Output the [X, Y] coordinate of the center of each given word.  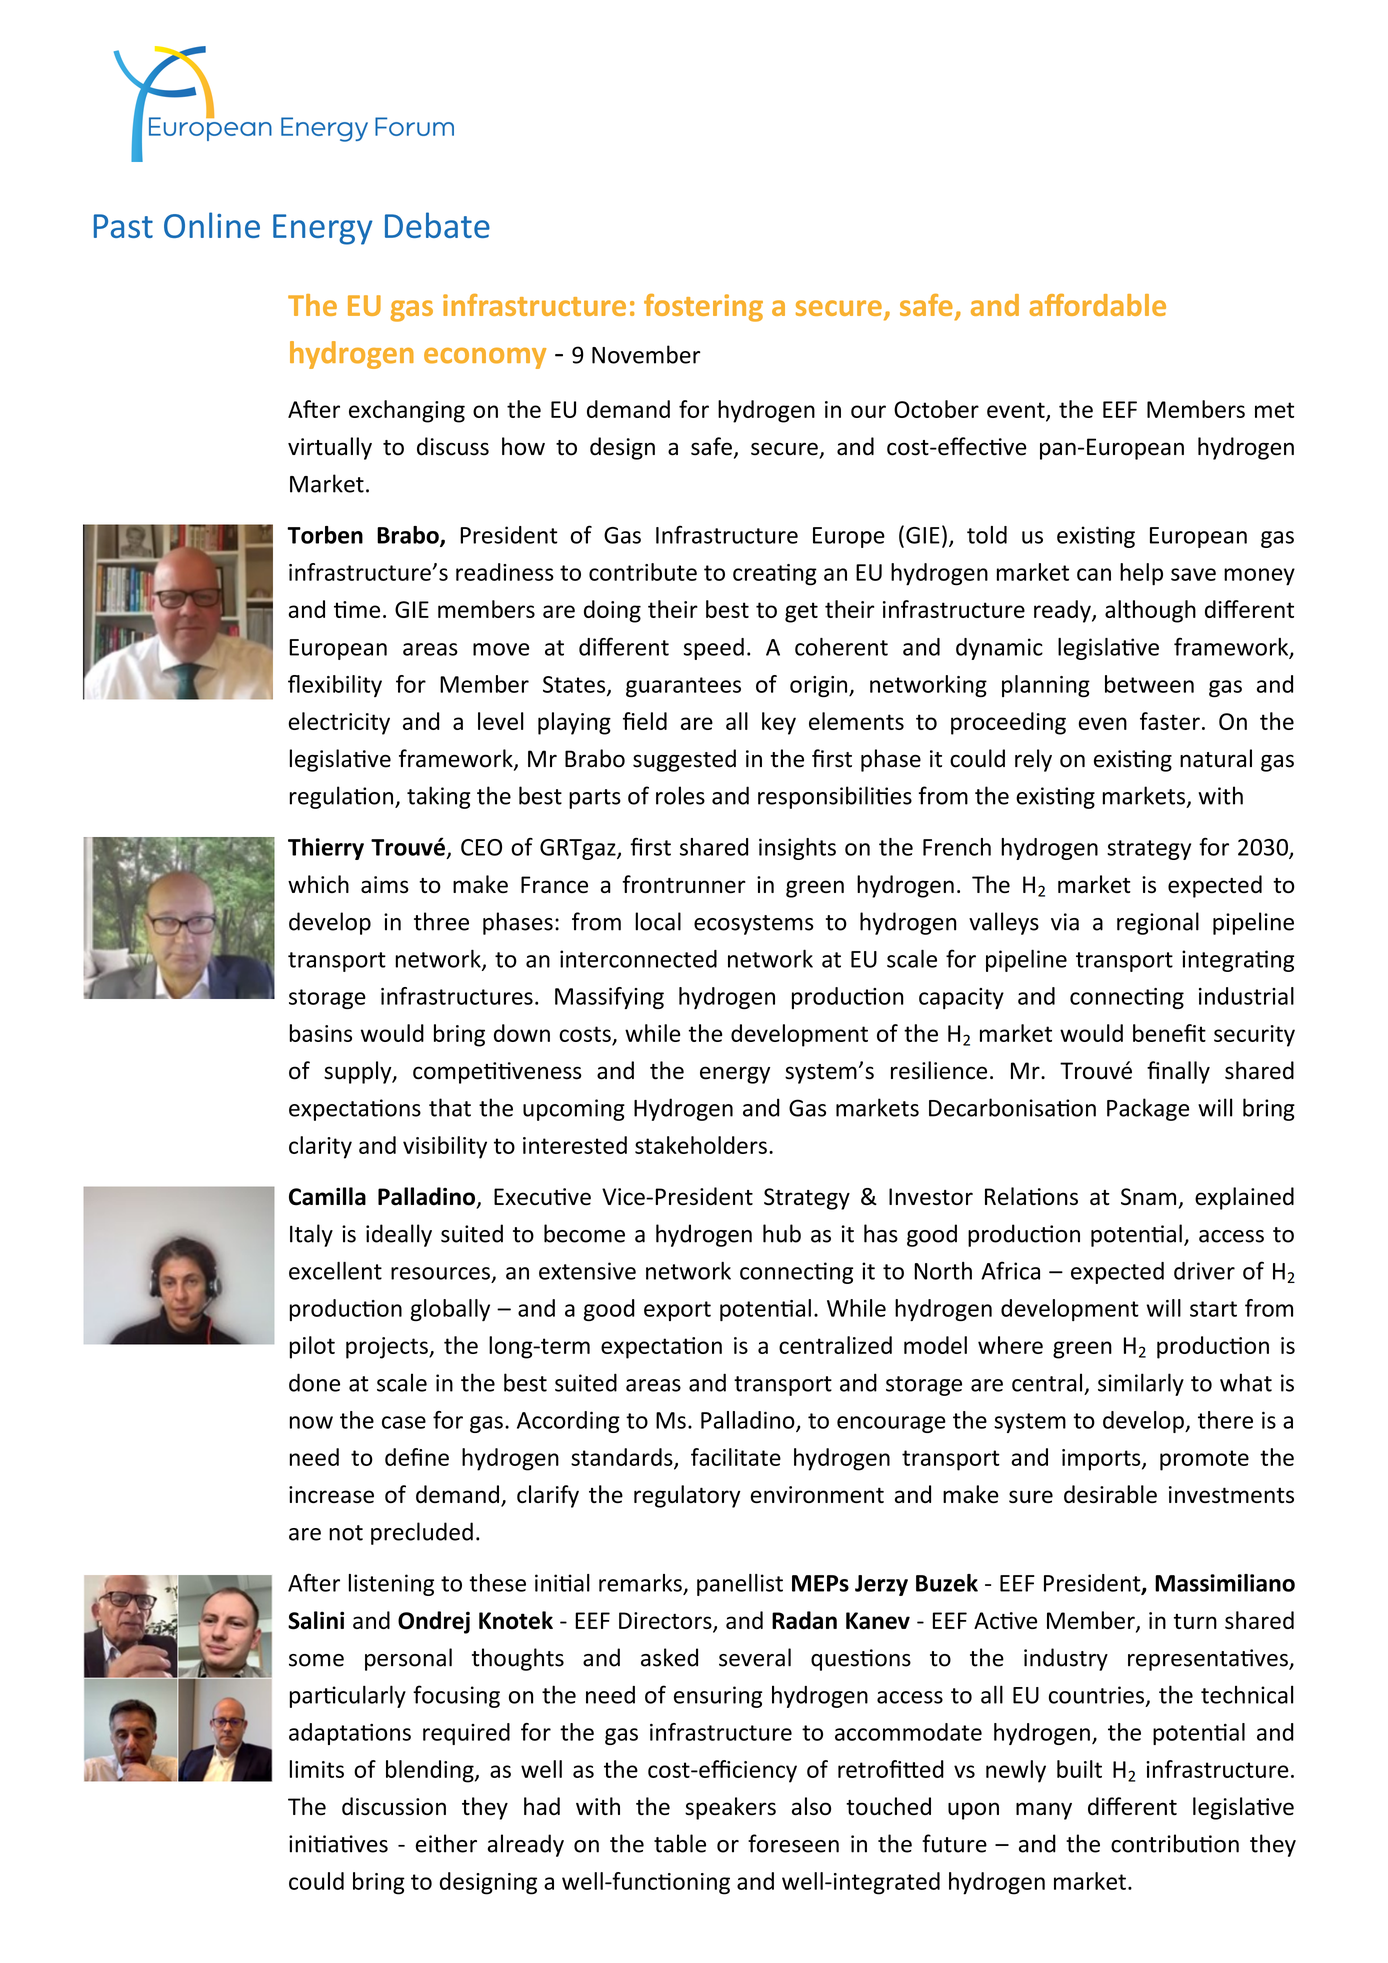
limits [317, 1769]
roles [680, 795]
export [677, 1311]
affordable [1097, 305]
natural [1216, 758]
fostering [703, 308]
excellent [335, 1271]
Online [212, 225]
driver [1204, 1271]
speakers [730, 1808]
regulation [343, 797]
